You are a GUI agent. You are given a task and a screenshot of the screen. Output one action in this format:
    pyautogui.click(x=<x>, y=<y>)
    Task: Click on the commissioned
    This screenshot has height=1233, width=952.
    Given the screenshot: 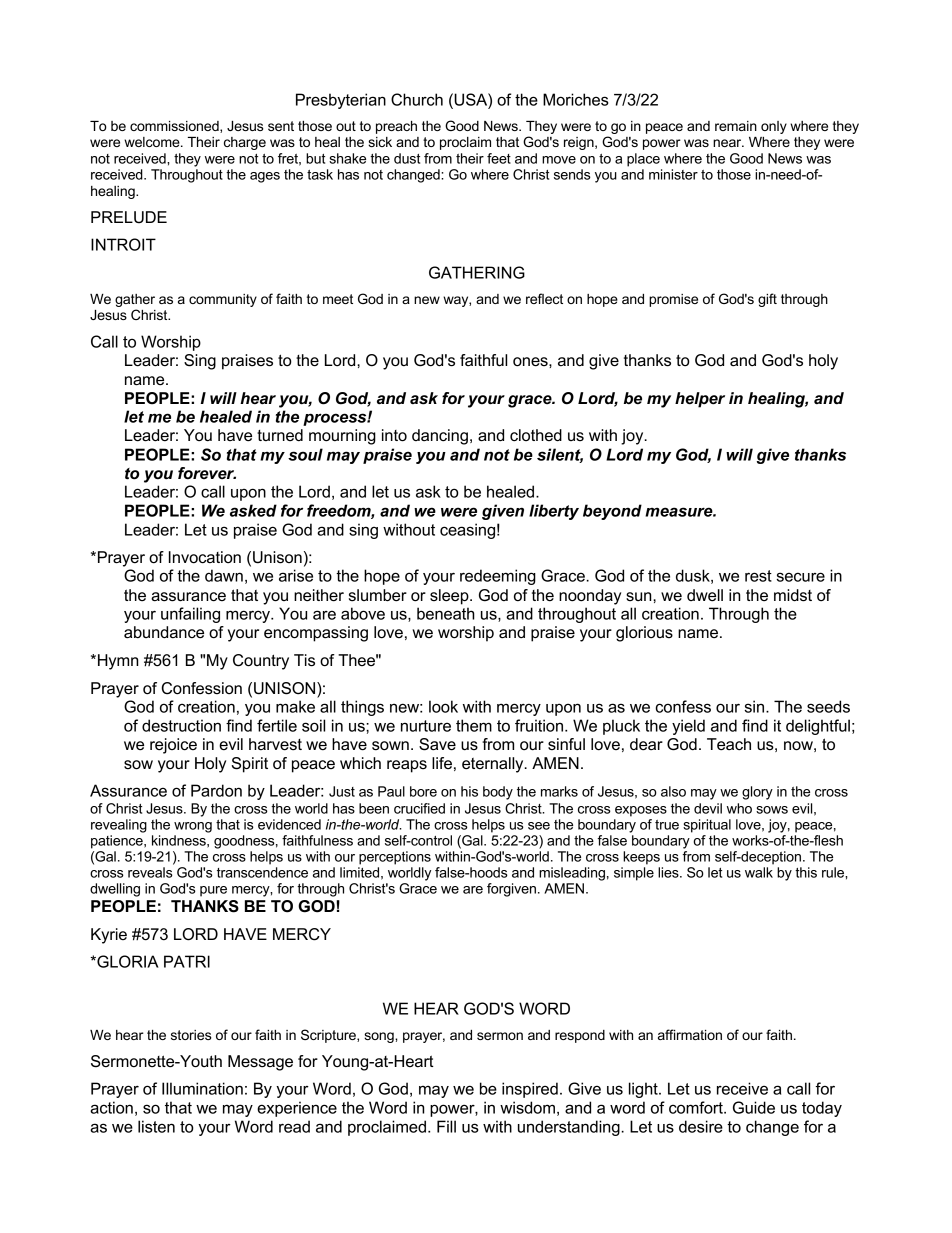 What is the action you would take?
    pyautogui.click(x=175, y=127)
